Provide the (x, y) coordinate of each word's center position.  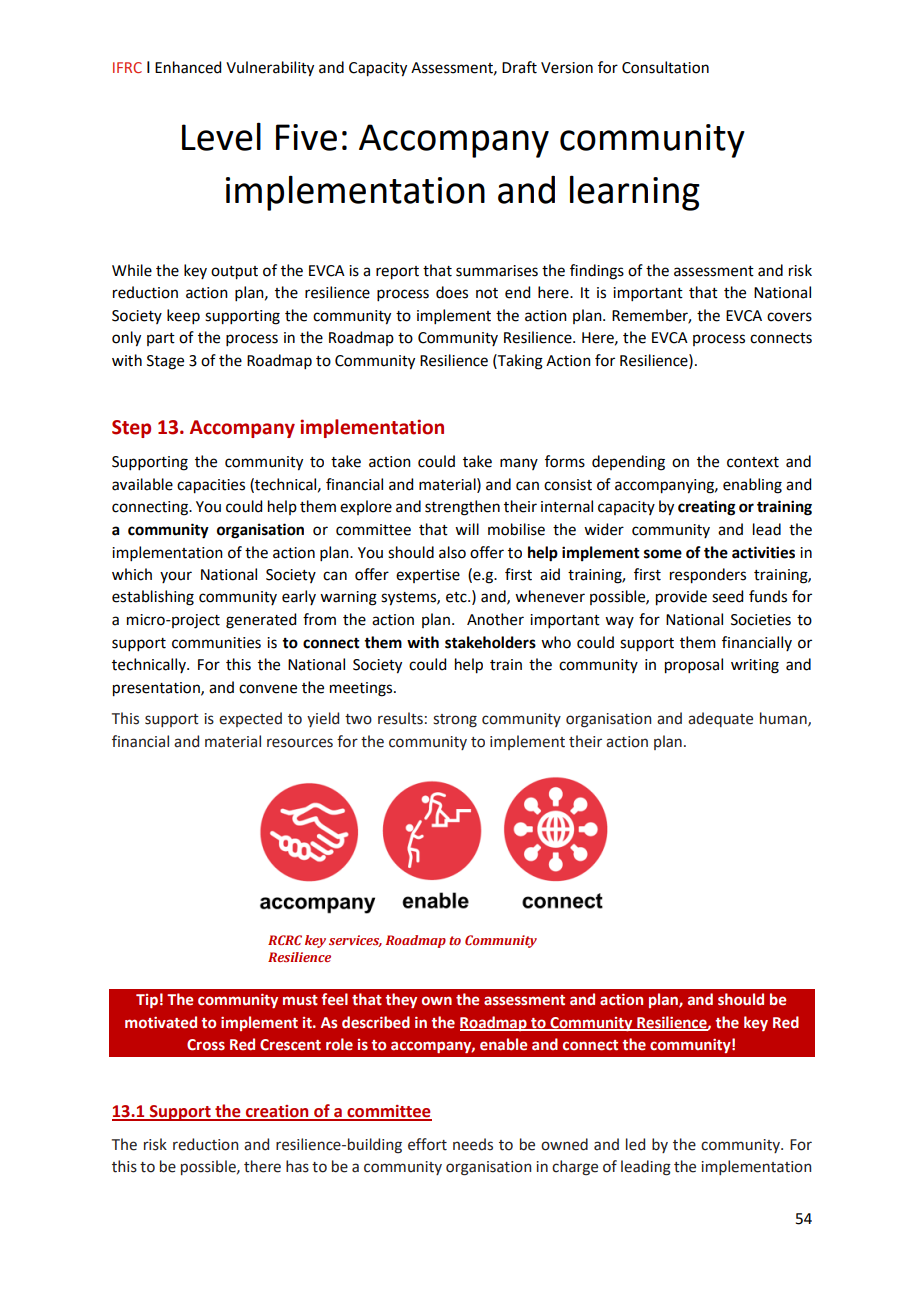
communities (216, 643)
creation (277, 1112)
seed (727, 596)
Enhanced (188, 67)
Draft (519, 67)
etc (457, 597)
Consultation (665, 67)
